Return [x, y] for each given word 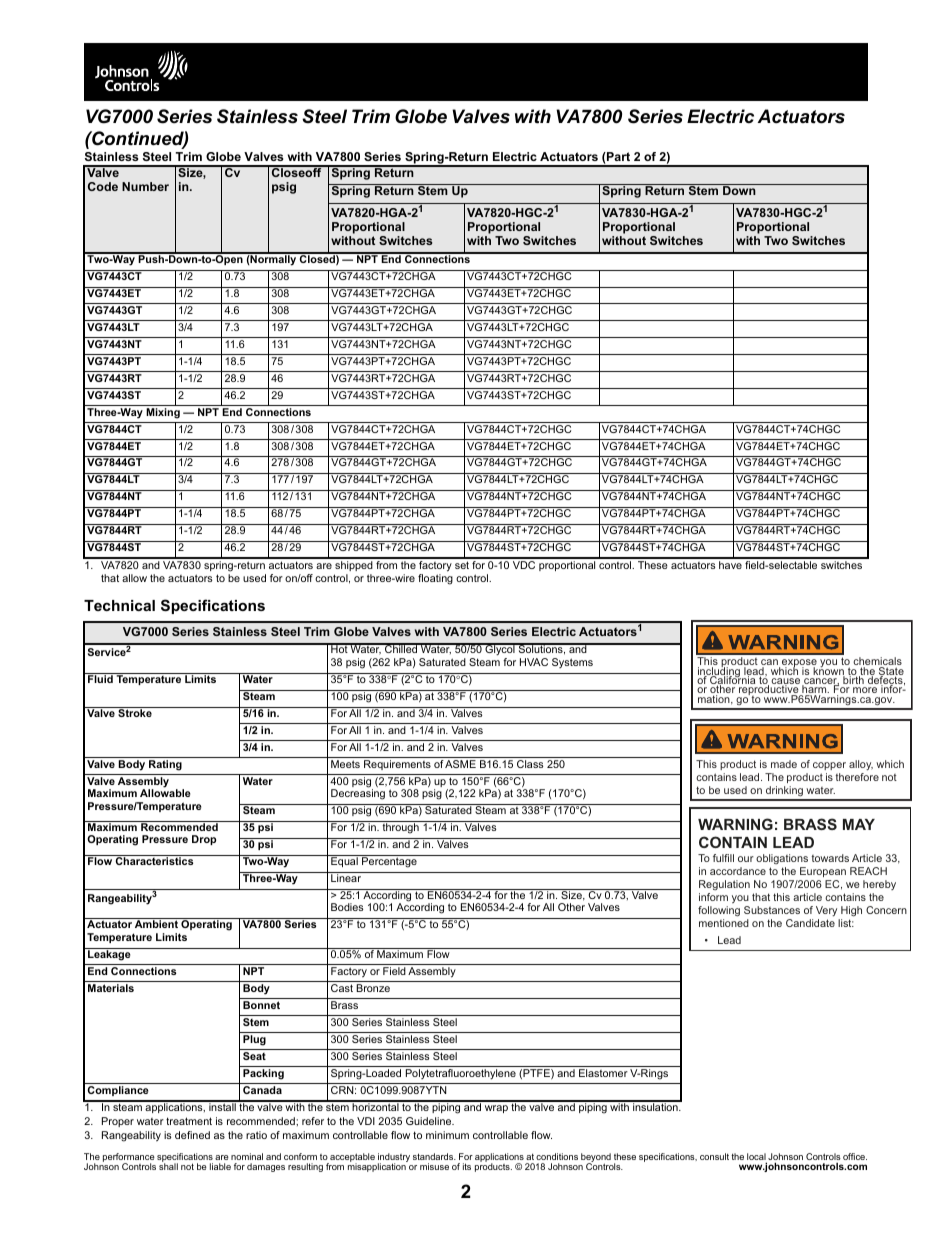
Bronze [373, 988]
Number [145, 186]
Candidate [810, 923]
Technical [119, 605]
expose [799, 664]
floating [435, 579]
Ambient [156, 924]
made [784, 764]
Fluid [100, 678]
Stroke [135, 712]
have [730, 565]
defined [192, 1135]
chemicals [877, 662]
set [462, 565]
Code [103, 186]
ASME [460, 764]
